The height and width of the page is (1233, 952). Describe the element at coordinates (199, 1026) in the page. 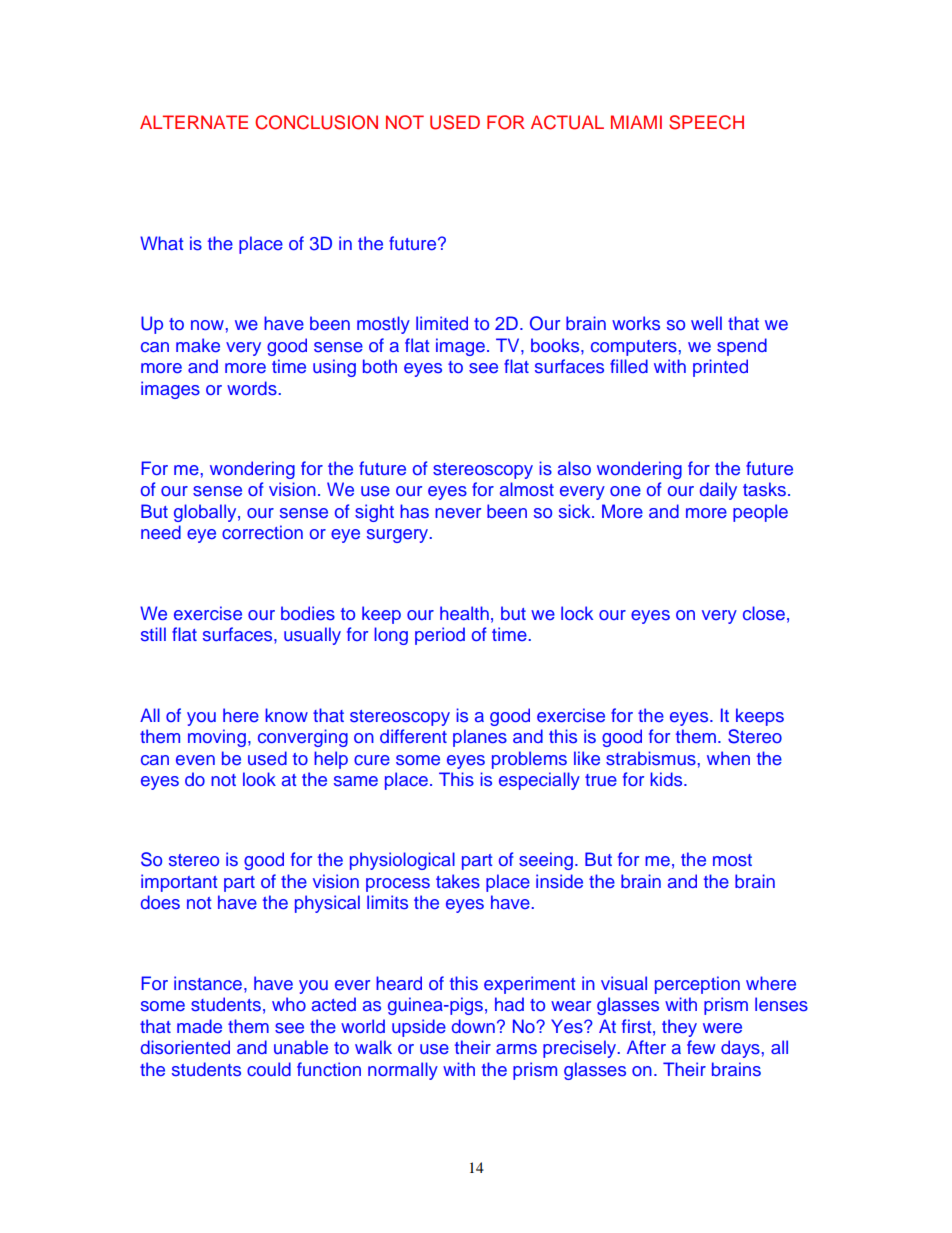

I see `made` at that location.
